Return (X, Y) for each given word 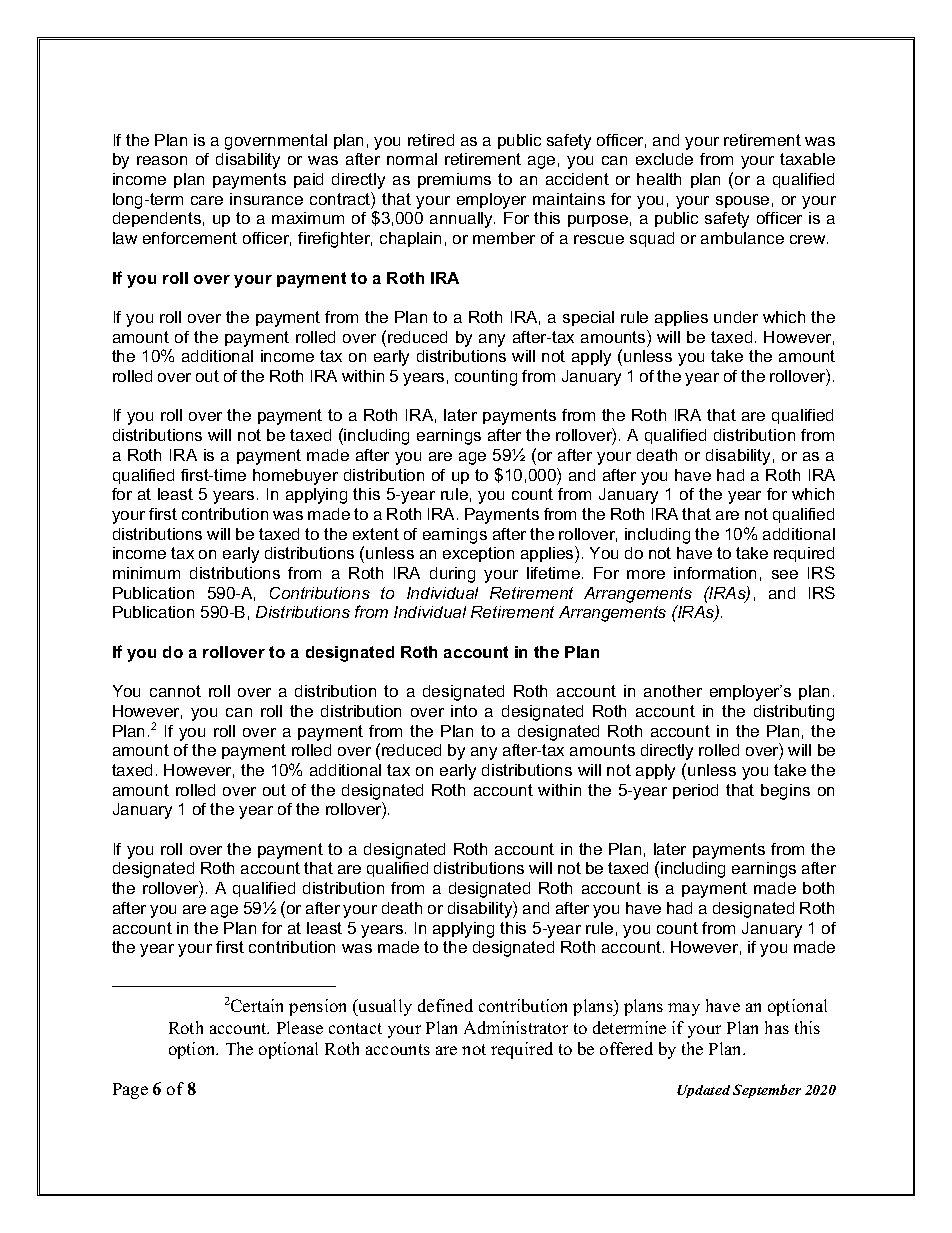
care (207, 200)
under (736, 317)
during (452, 575)
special (588, 318)
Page (130, 1091)
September (767, 1091)
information (715, 573)
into (464, 711)
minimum (146, 573)
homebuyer (295, 477)
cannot (175, 691)
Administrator (516, 1027)
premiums (454, 180)
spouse (742, 202)
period (695, 791)
